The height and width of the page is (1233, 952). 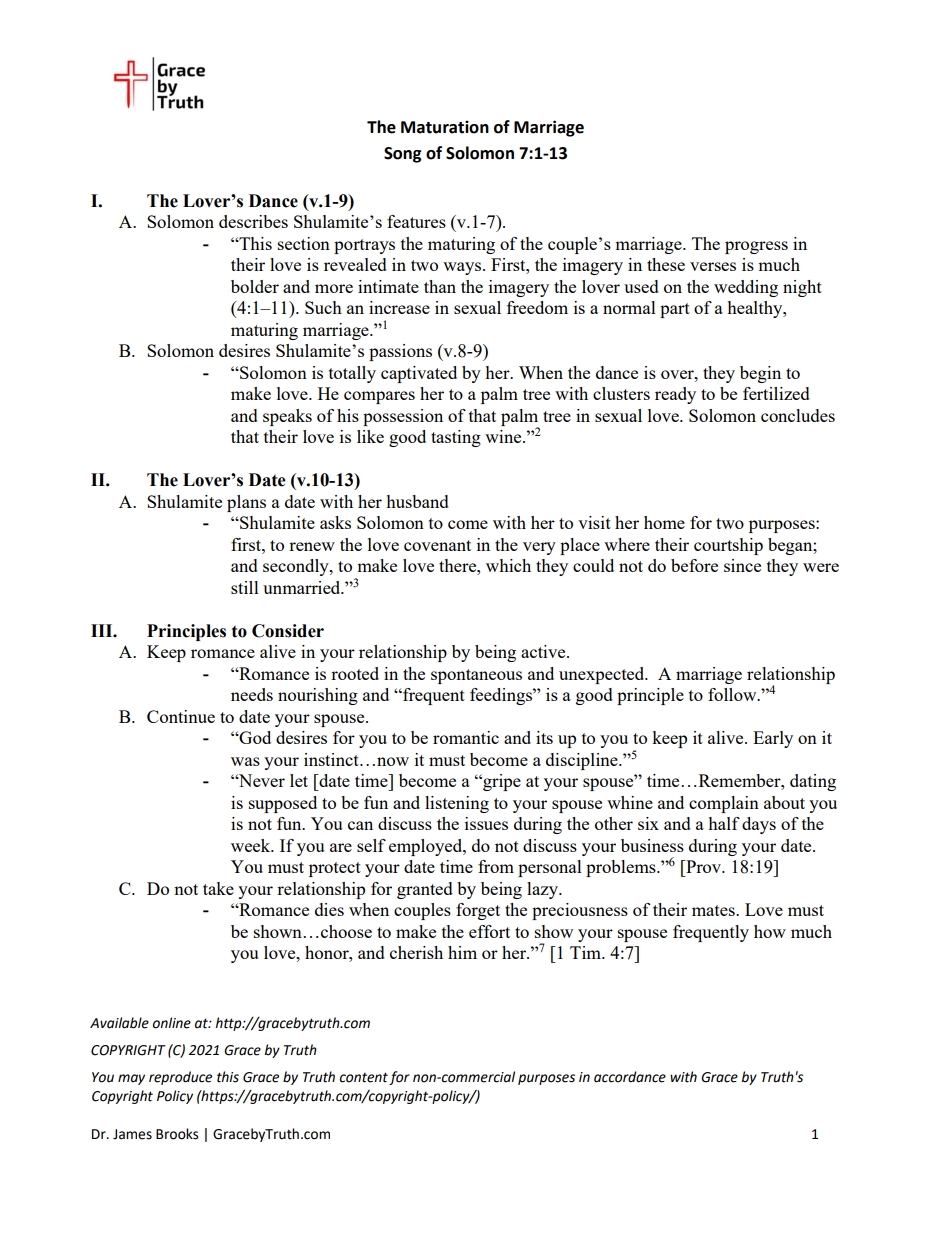 What do you see at coordinates (287, 417) in the page?
I see `speaks` at bounding box center [287, 417].
